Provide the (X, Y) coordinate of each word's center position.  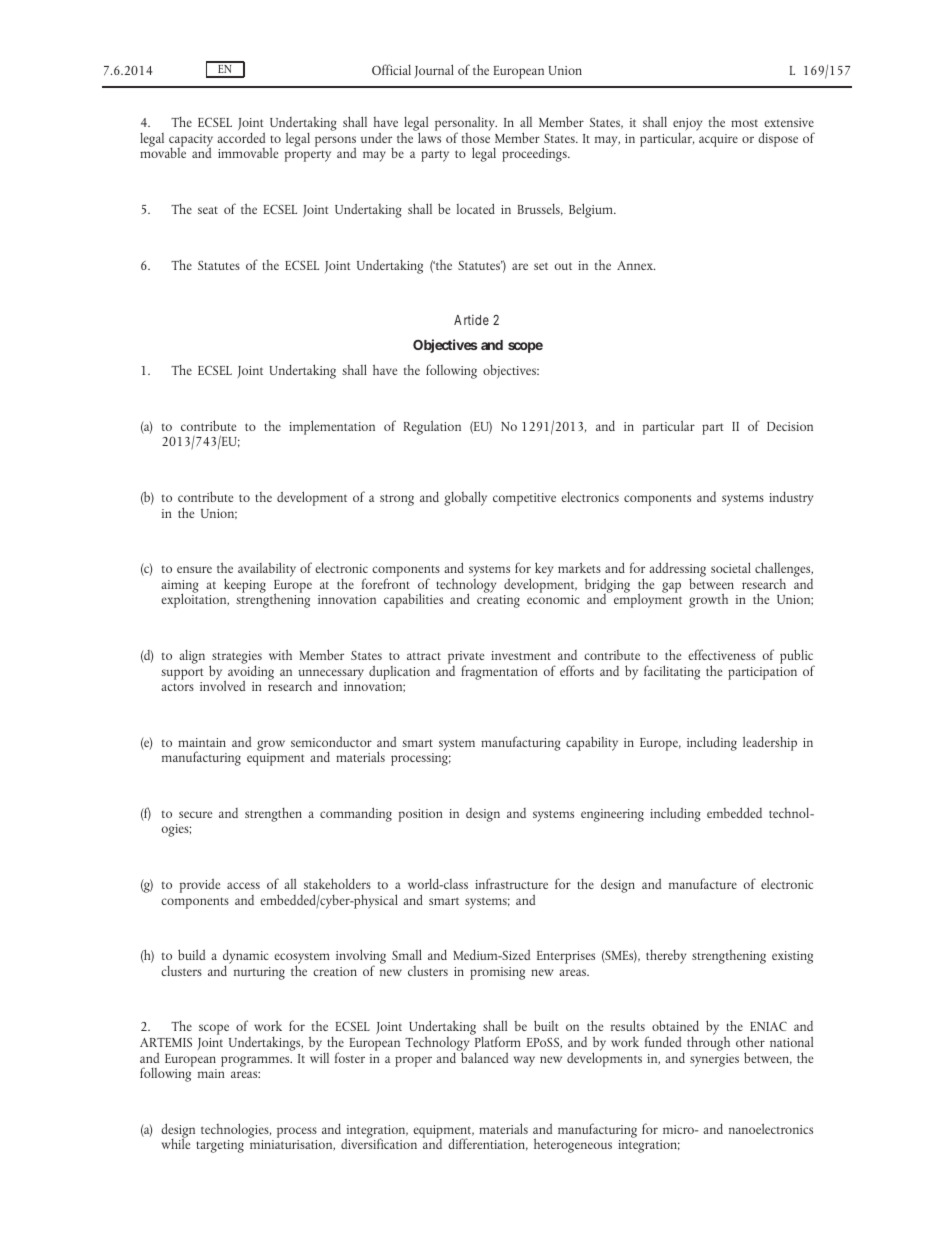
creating (498, 601)
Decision (790, 426)
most (744, 123)
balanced (483, 1056)
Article (471, 319)
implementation (332, 427)
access (243, 885)
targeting (220, 1146)
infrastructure (511, 883)
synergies (714, 1060)
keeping (245, 585)
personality (466, 125)
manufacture (703, 883)
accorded (241, 137)
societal (731, 567)
